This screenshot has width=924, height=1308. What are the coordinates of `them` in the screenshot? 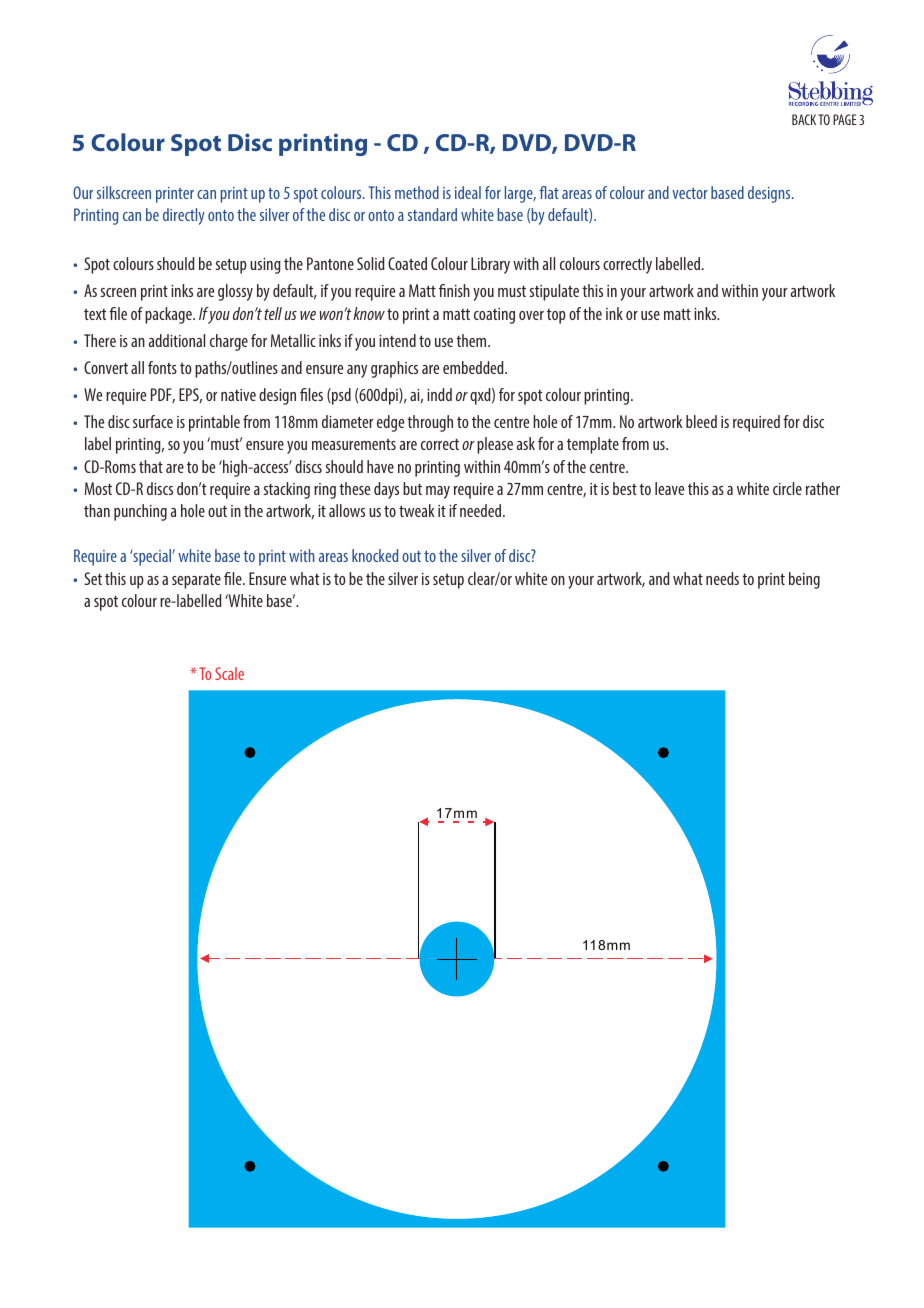 It's located at (472, 340).
